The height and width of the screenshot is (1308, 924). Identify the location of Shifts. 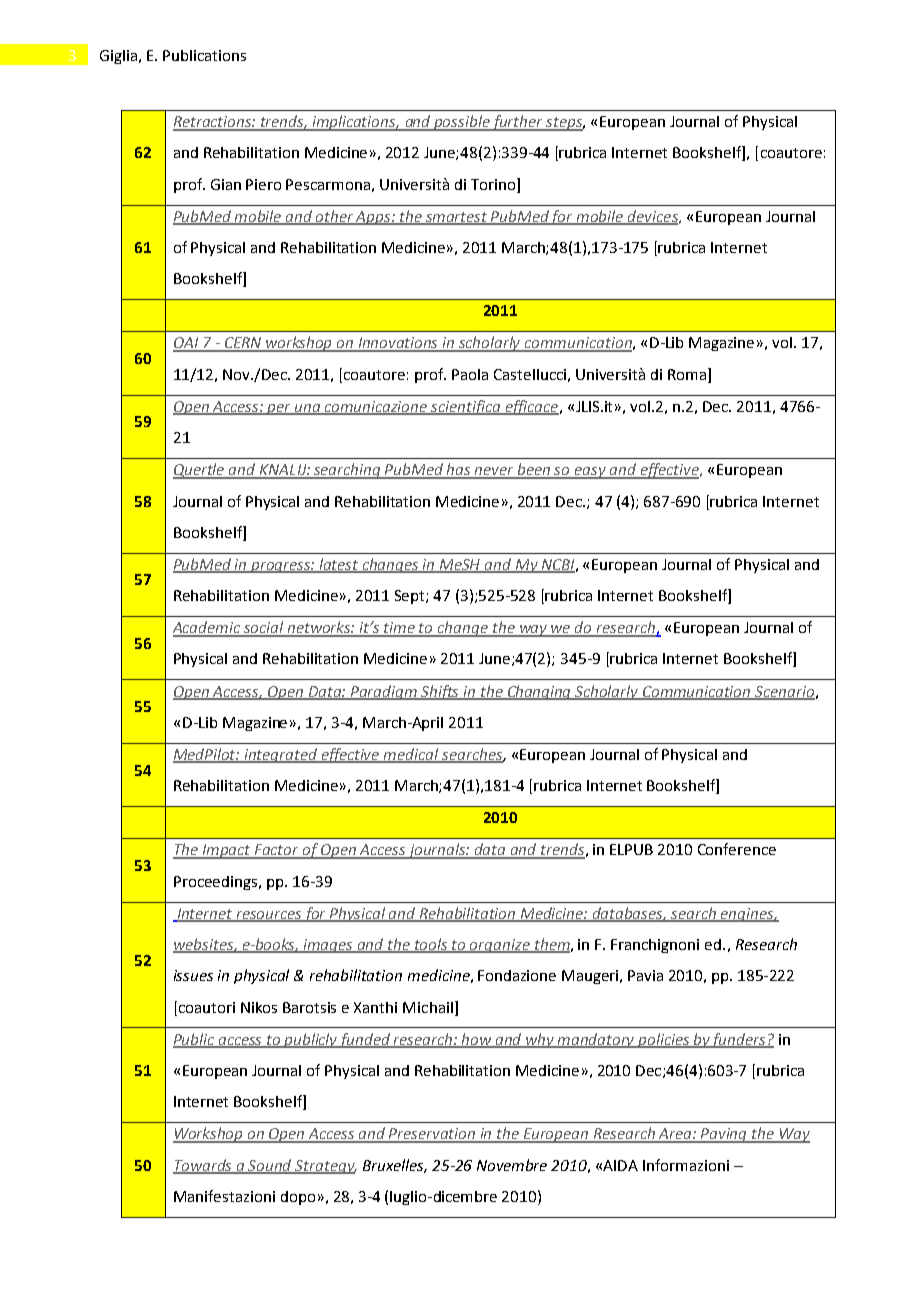
(441, 692).
